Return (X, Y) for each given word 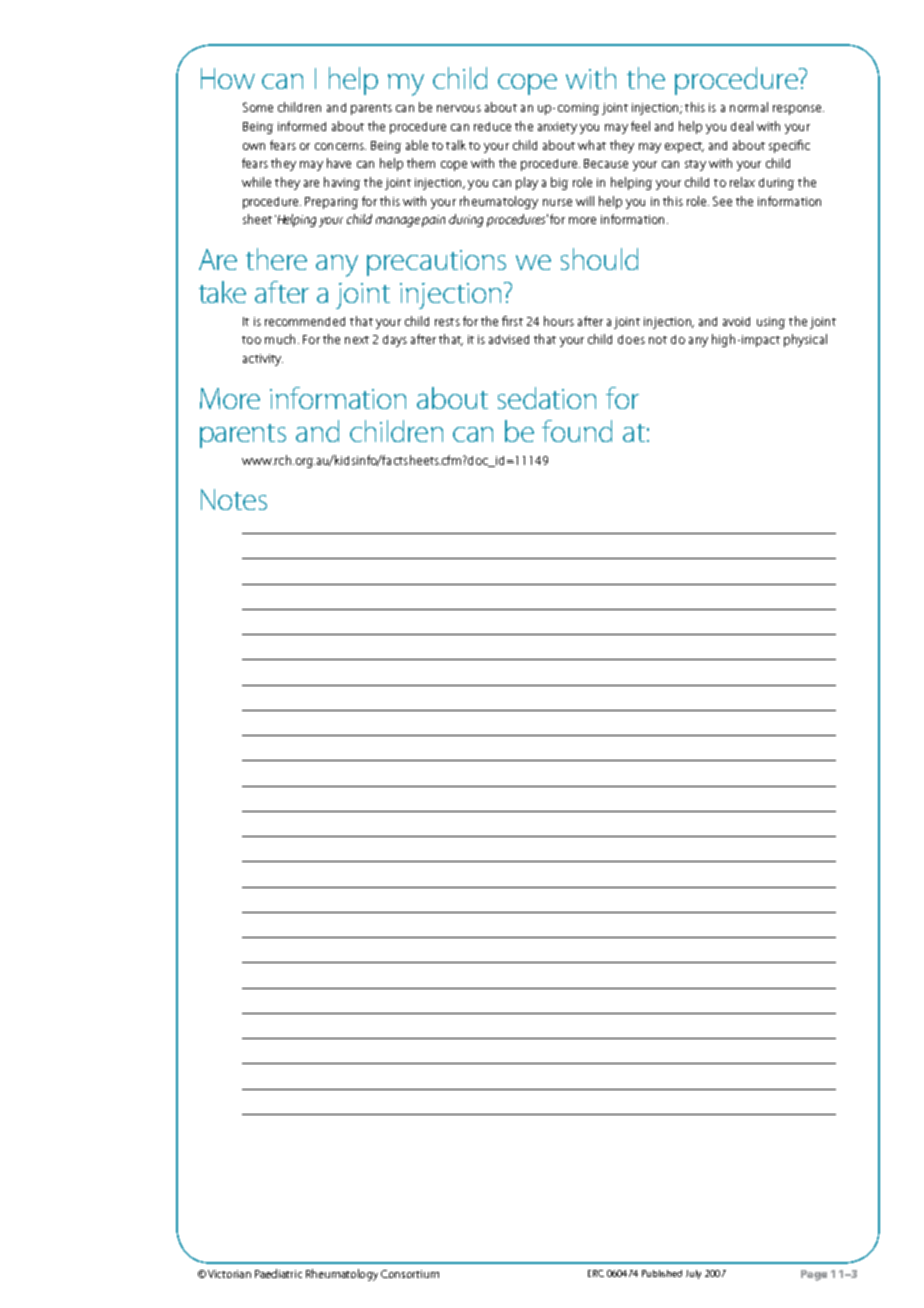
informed (302, 126)
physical (805, 340)
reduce (492, 126)
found (577, 431)
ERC (596, 1273)
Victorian (229, 1274)
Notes (234, 499)
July (693, 1274)
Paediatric (278, 1273)
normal (749, 107)
